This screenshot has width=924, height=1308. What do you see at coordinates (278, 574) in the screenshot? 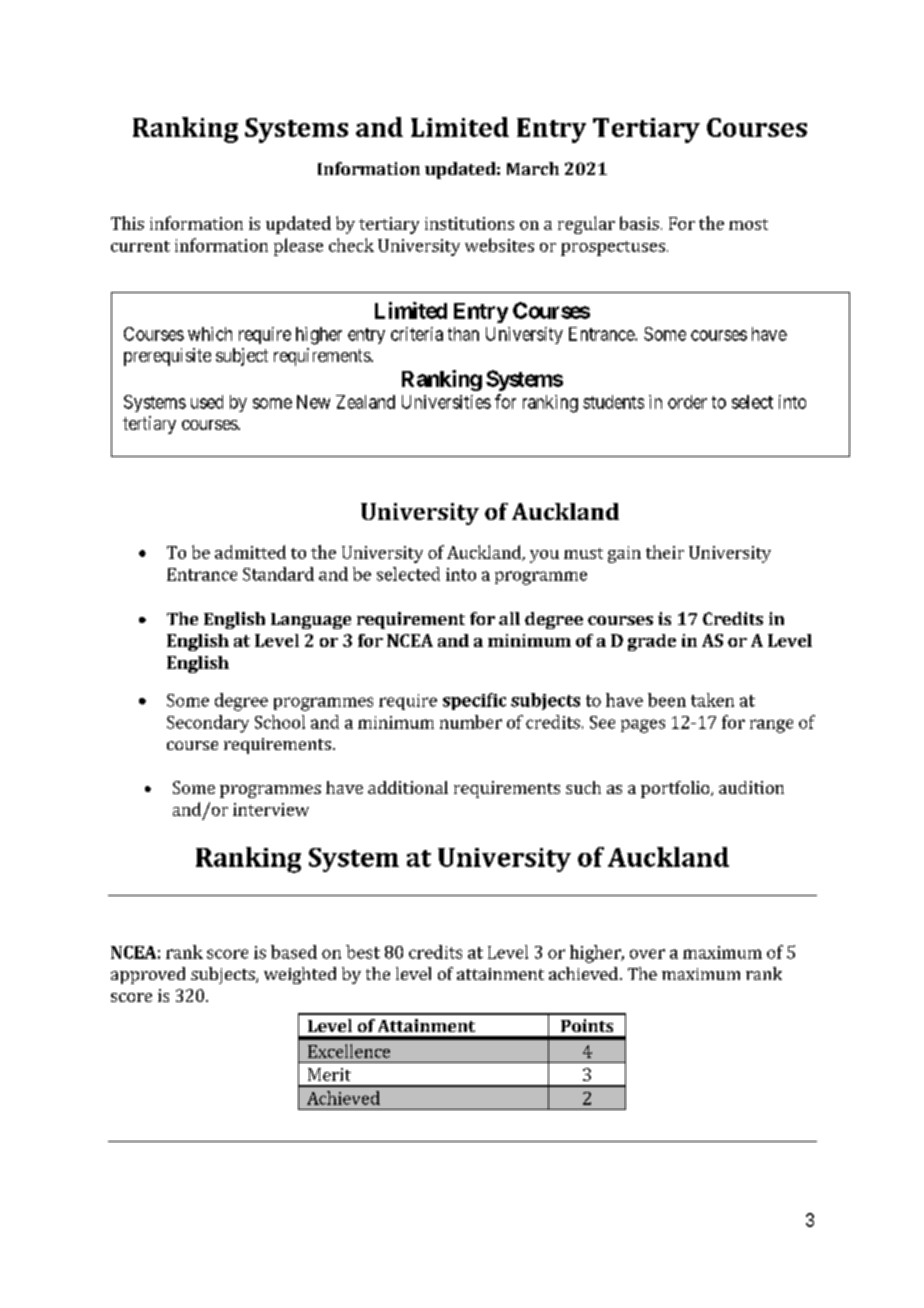
I see `Standard` at bounding box center [278, 574].
